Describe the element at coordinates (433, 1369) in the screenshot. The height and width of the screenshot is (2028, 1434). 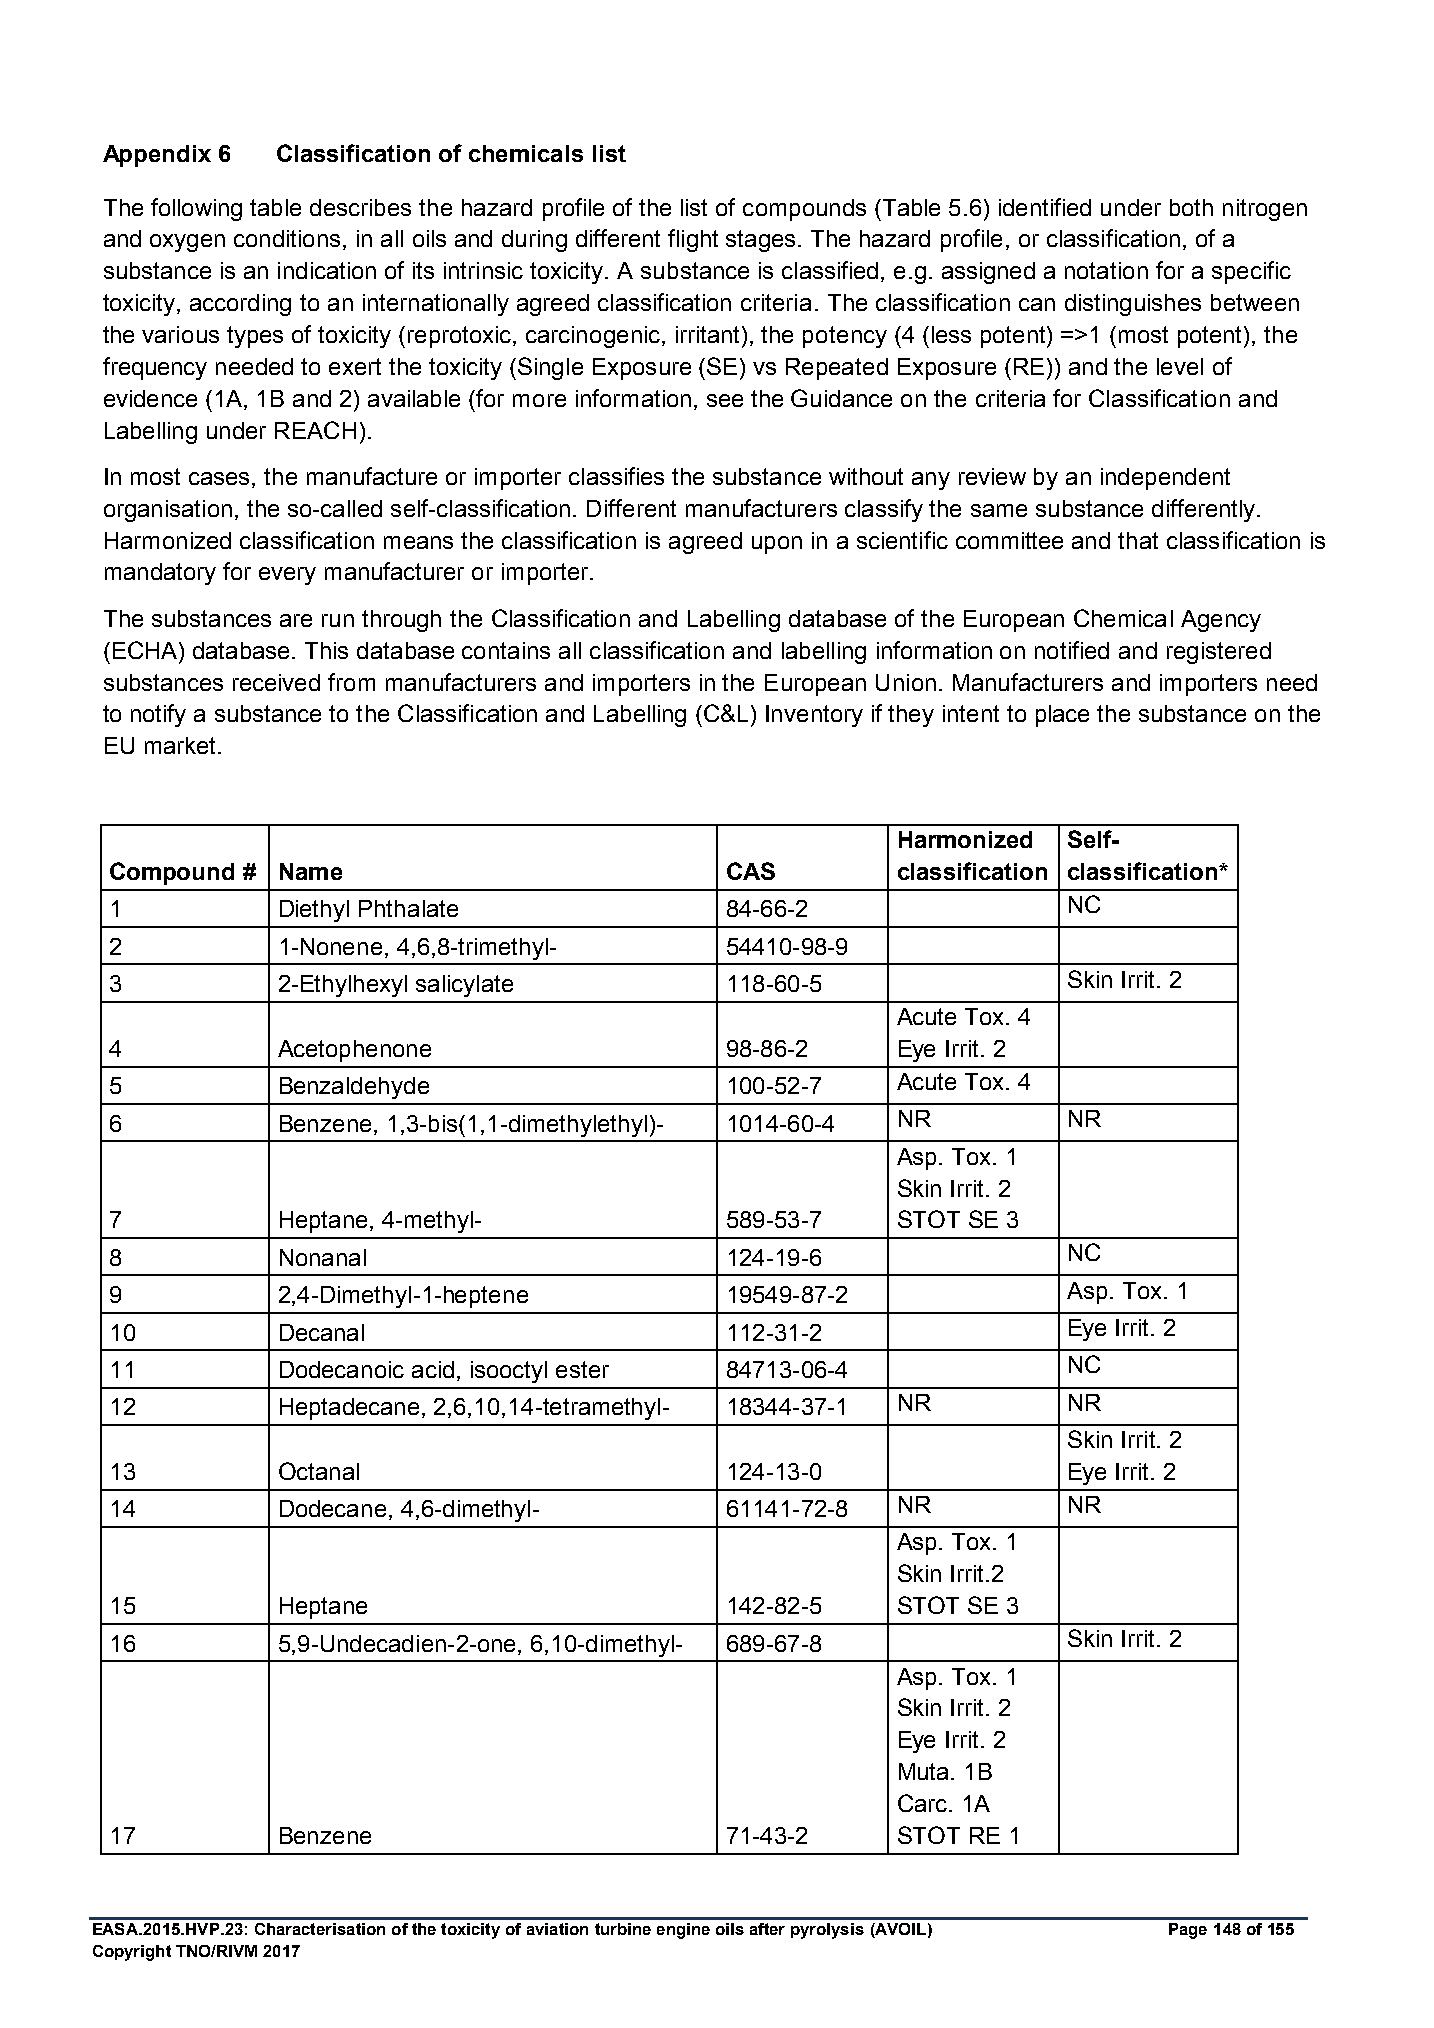
I see `acid` at that location.
